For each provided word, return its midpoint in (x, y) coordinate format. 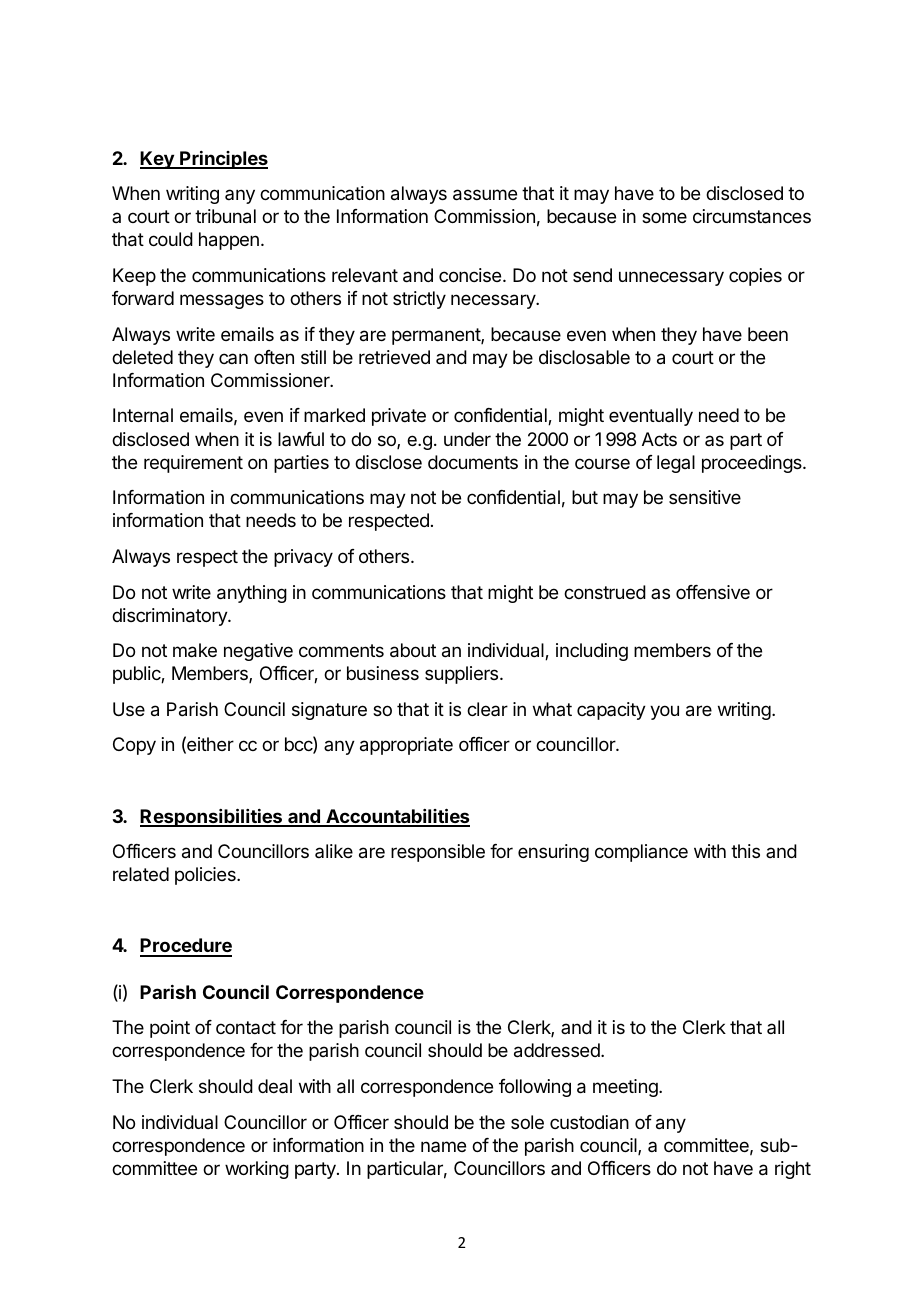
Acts (659, 439)
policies (206, 876)
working (257, 1170)
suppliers (463, 675)
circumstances (752, 216)
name (443, 1146)
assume (485, 195)
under (467, 439)
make (195, 650)
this (745, 851)
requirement (193, 464)
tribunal (225, 216)
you (664, 712)
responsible (438, 853)
